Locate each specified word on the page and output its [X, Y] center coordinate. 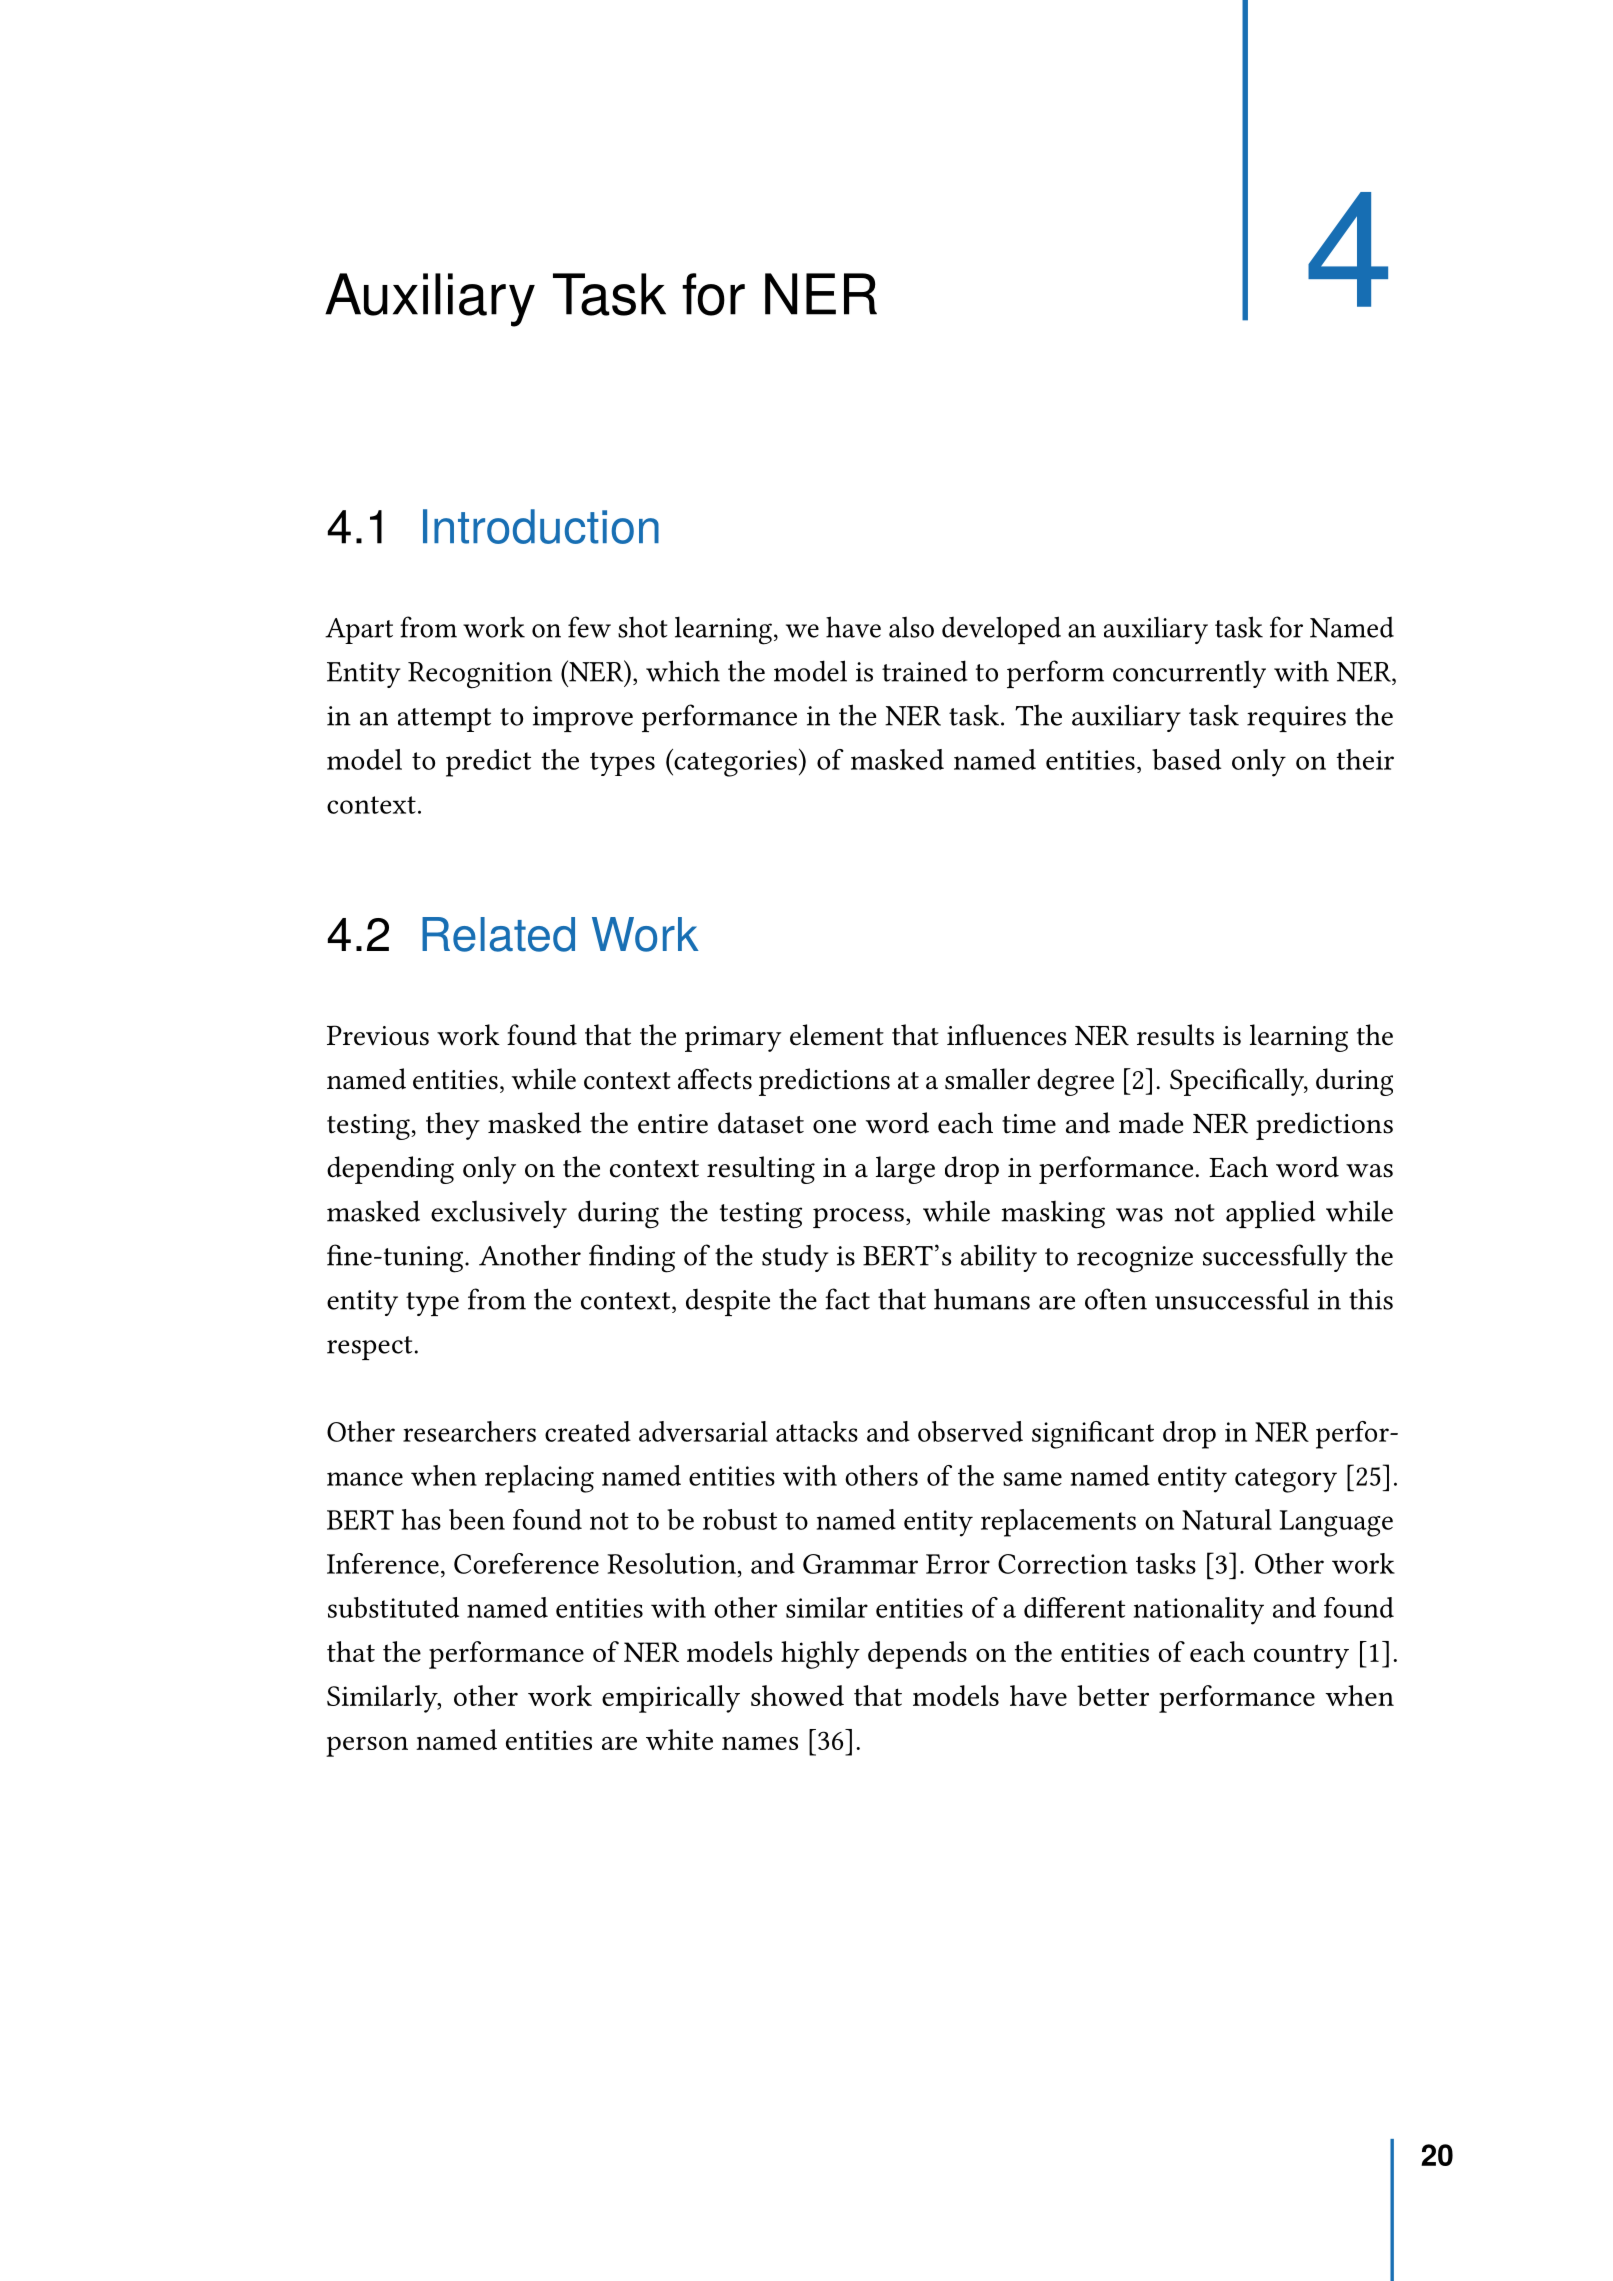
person [367, 1746]
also [911, 627]
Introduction [541, 526]
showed [797, 1695]
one [834, 1127]
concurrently [1189, 674]
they [453, 1126]
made [1151, 1123]
